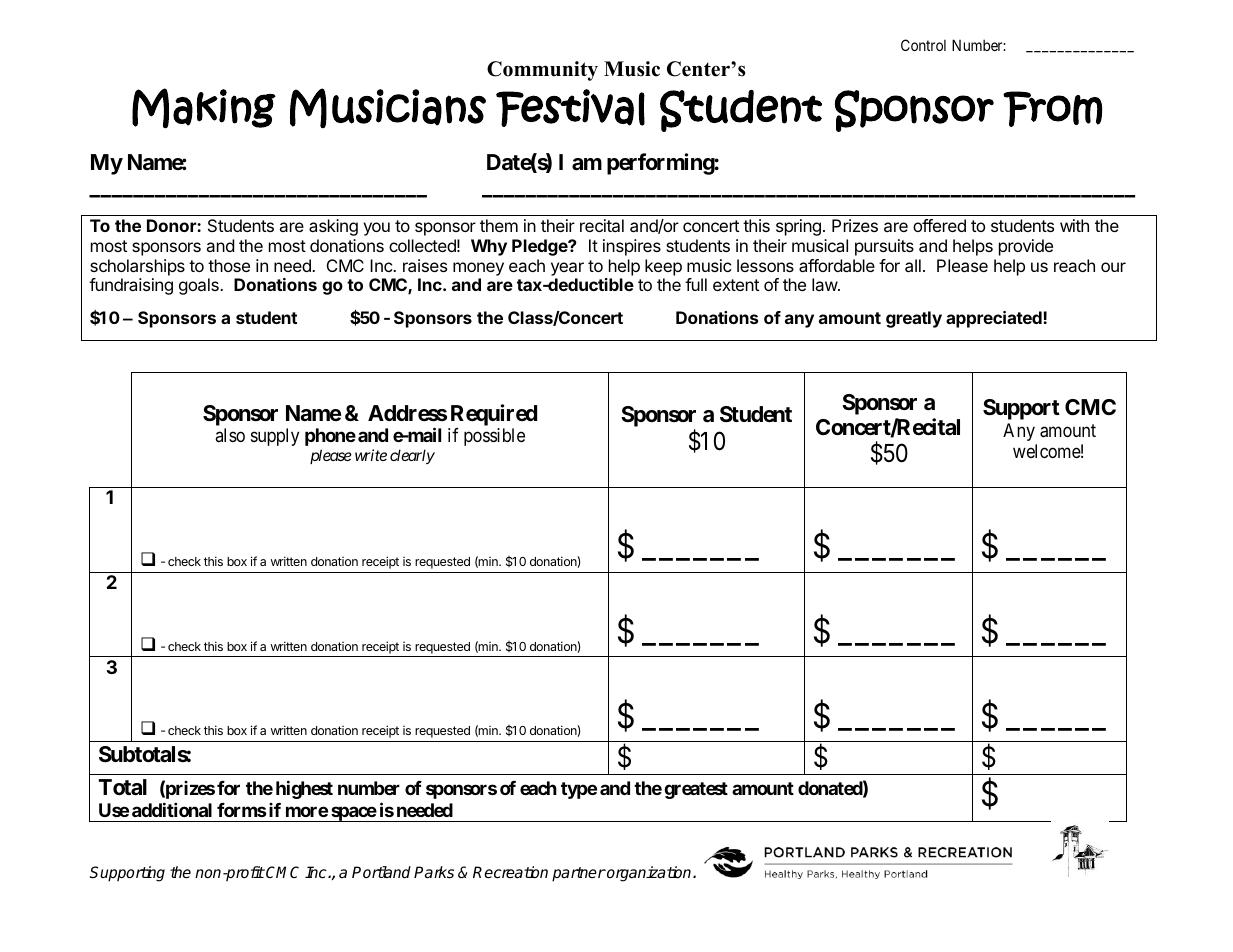 The image size is (1233, 952). I want to click on Making, so click(204, 108).
